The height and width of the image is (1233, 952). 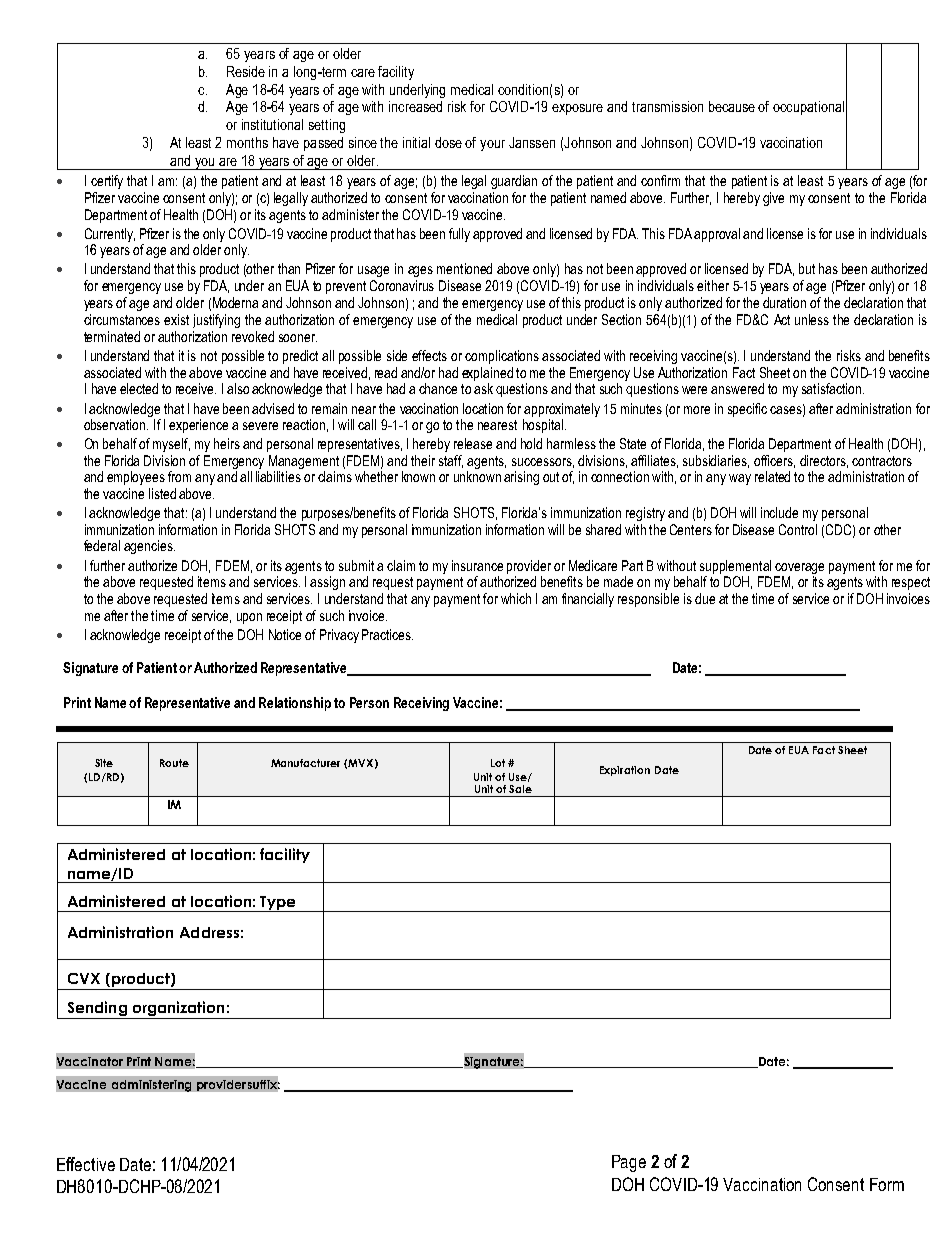 What do you see at coordinates (812, 319) in the image?
I see `unless` at bounding box center [812, 319].
